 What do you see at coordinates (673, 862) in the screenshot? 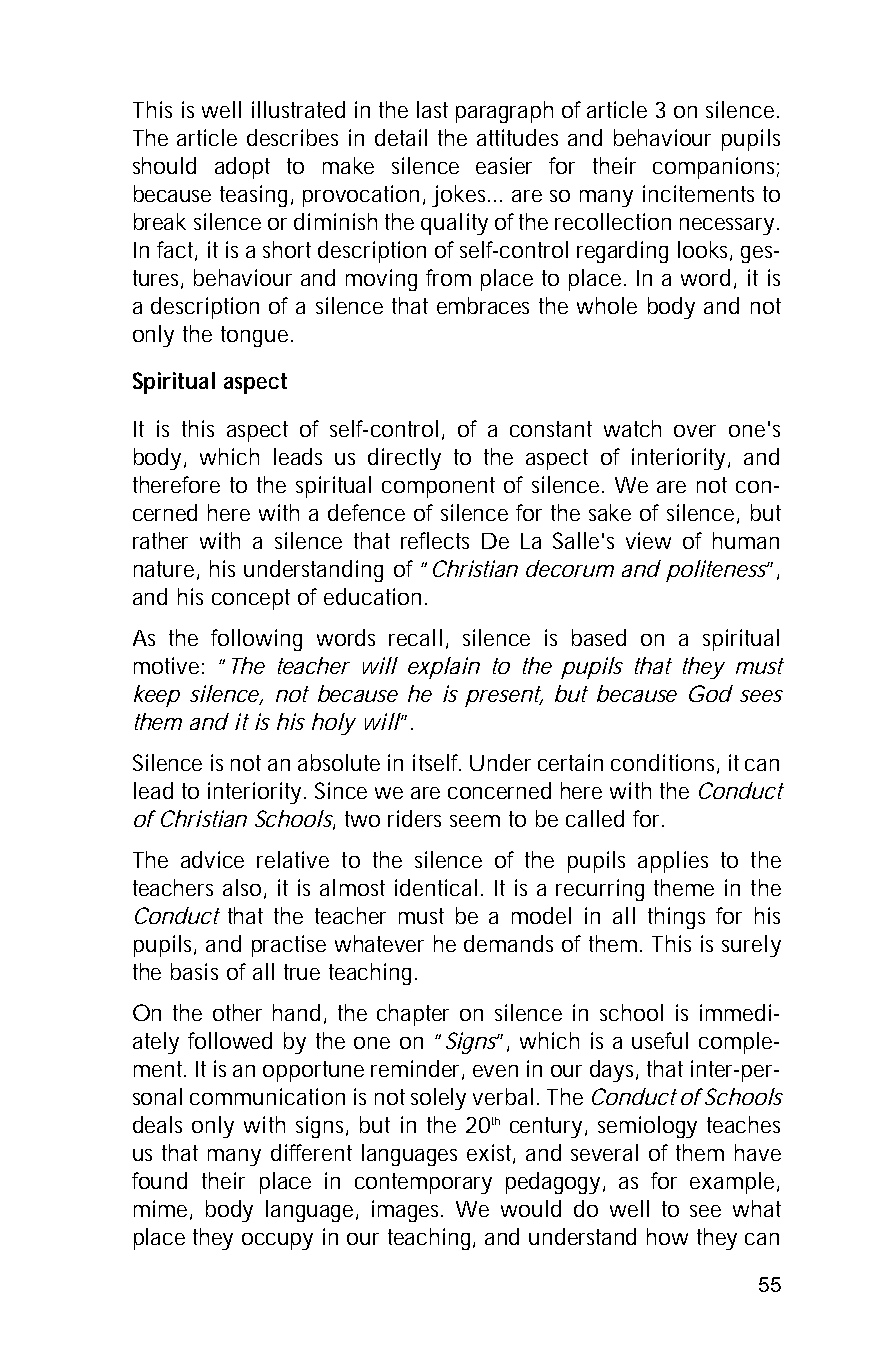
I see `applies` at bounding box center [673, 862].
